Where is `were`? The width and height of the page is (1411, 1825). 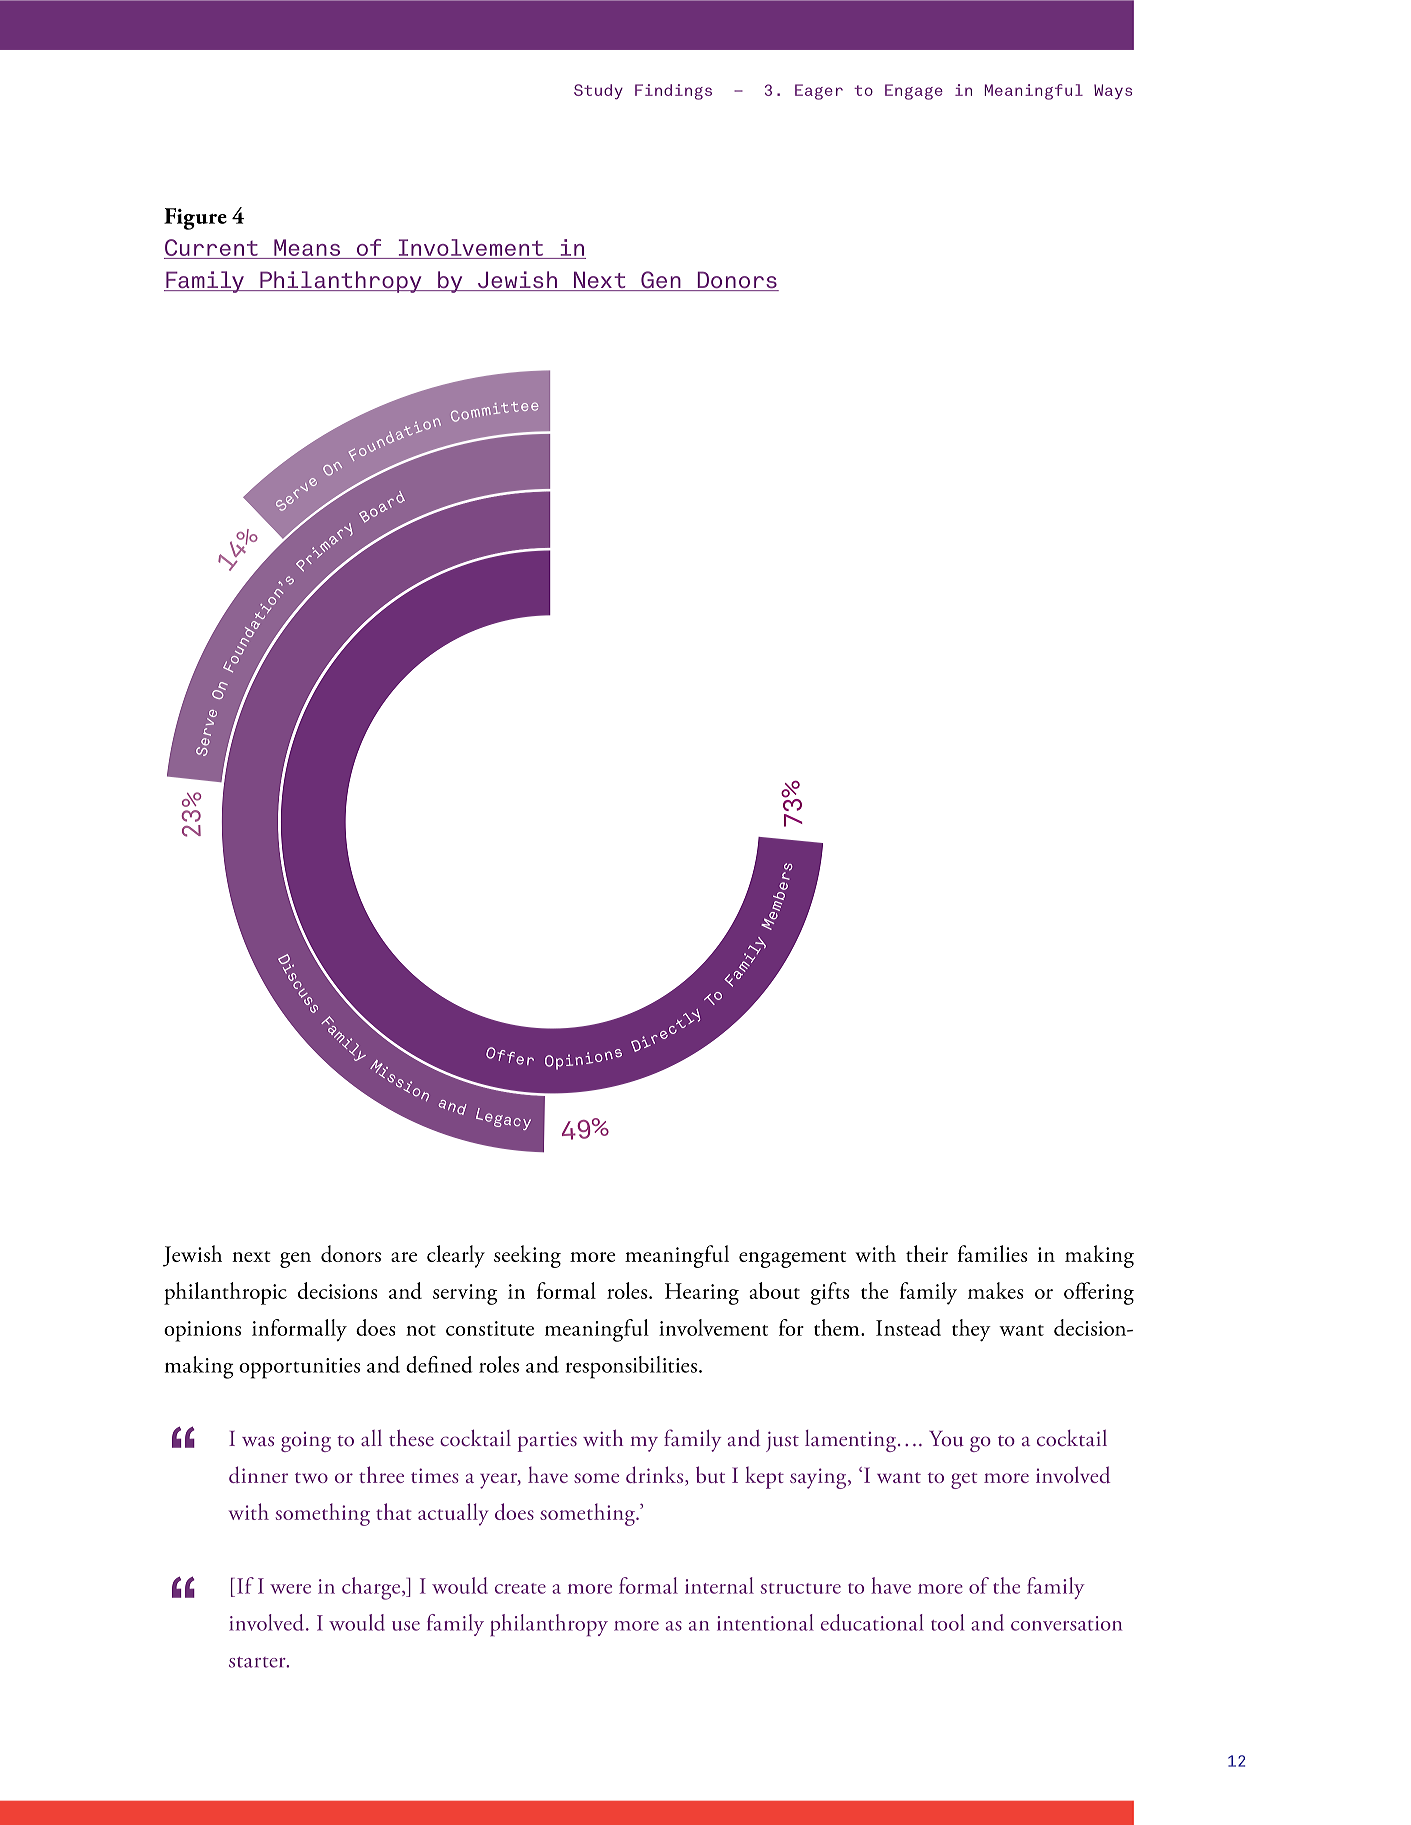 were is located at coordinates (290, 1589).
